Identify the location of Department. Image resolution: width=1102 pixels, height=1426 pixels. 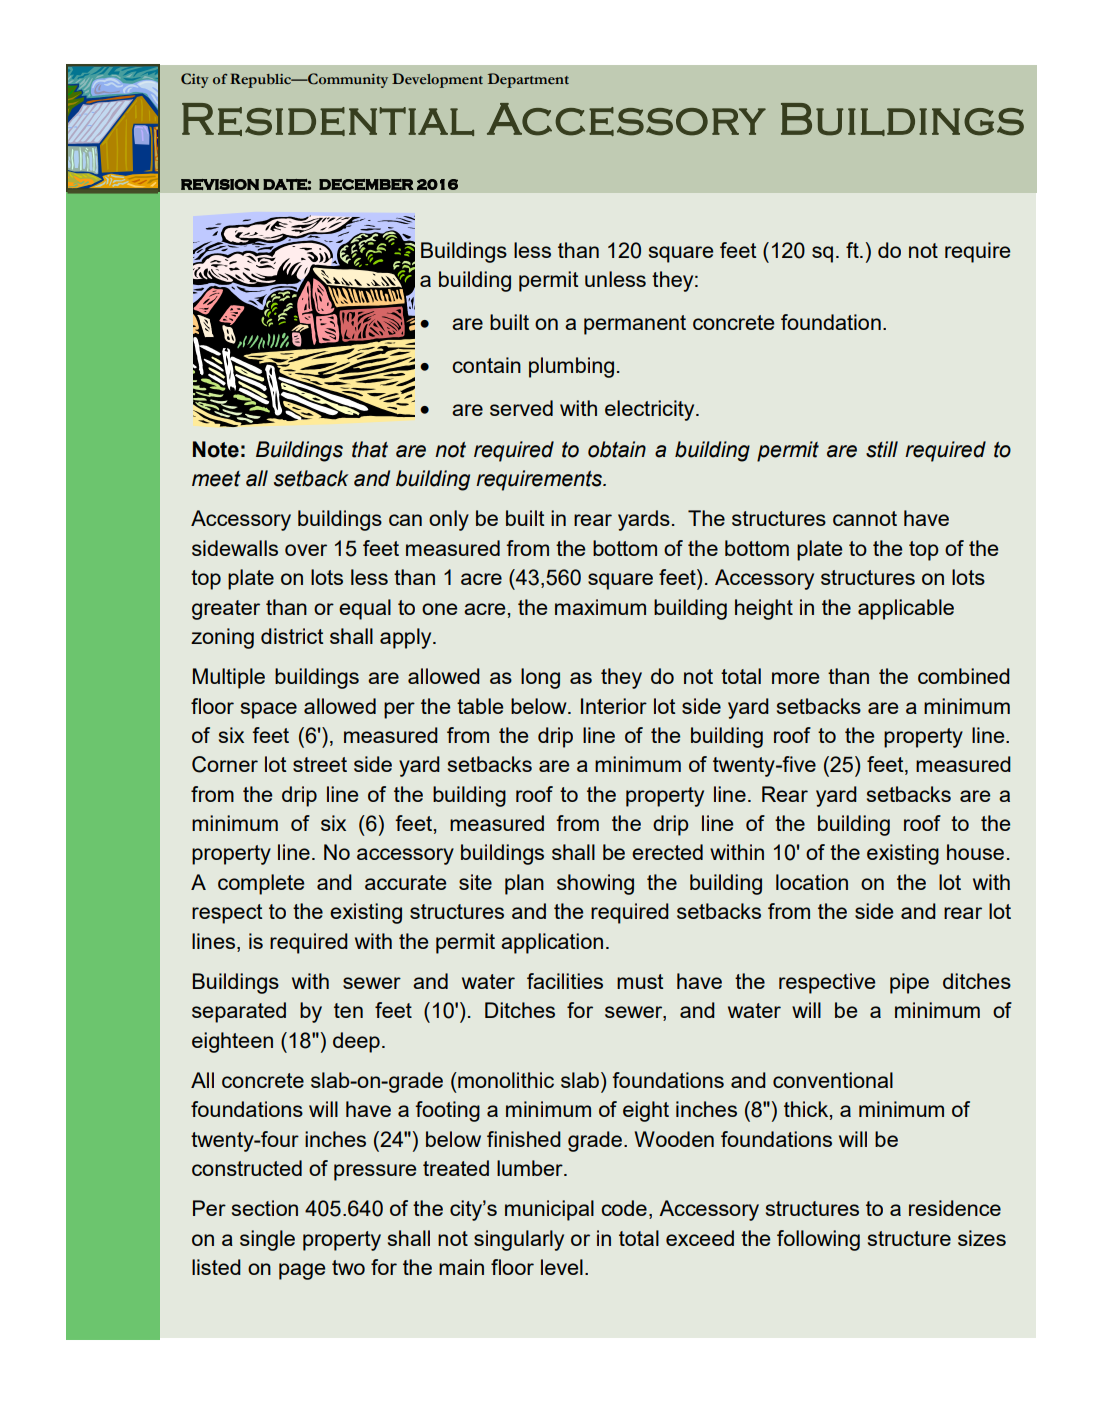
(528, 80).
